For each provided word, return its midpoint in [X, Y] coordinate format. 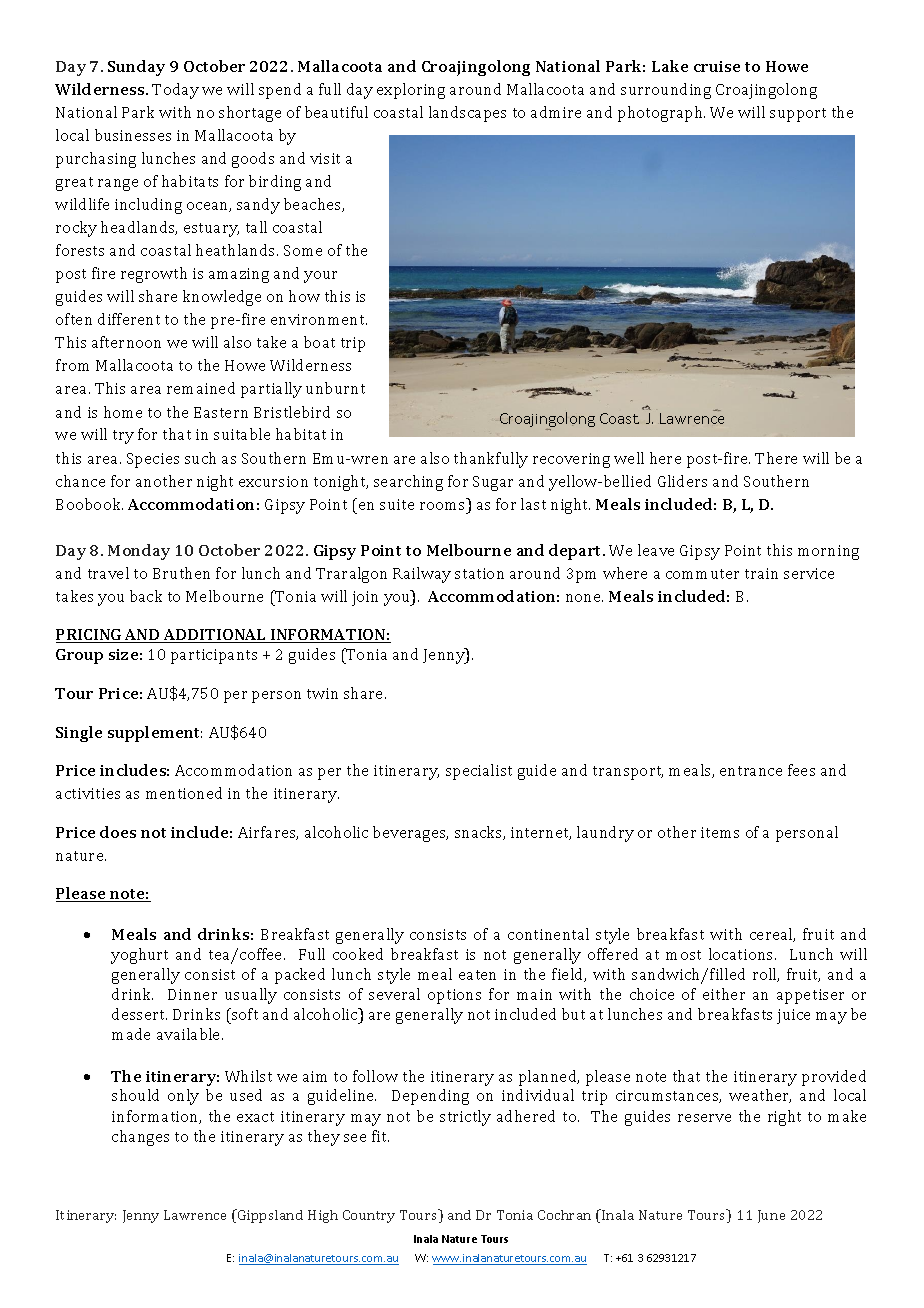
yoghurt [139, 956]
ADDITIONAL [215, 636]
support [798, 115]
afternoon [126, 342]
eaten [477, 975]
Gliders [682, 481]
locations [742, 954]
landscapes [467, 114]
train [761, 573]
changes [140, 1138]
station [479, 573]
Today [175, 91]
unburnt [335, 388]
